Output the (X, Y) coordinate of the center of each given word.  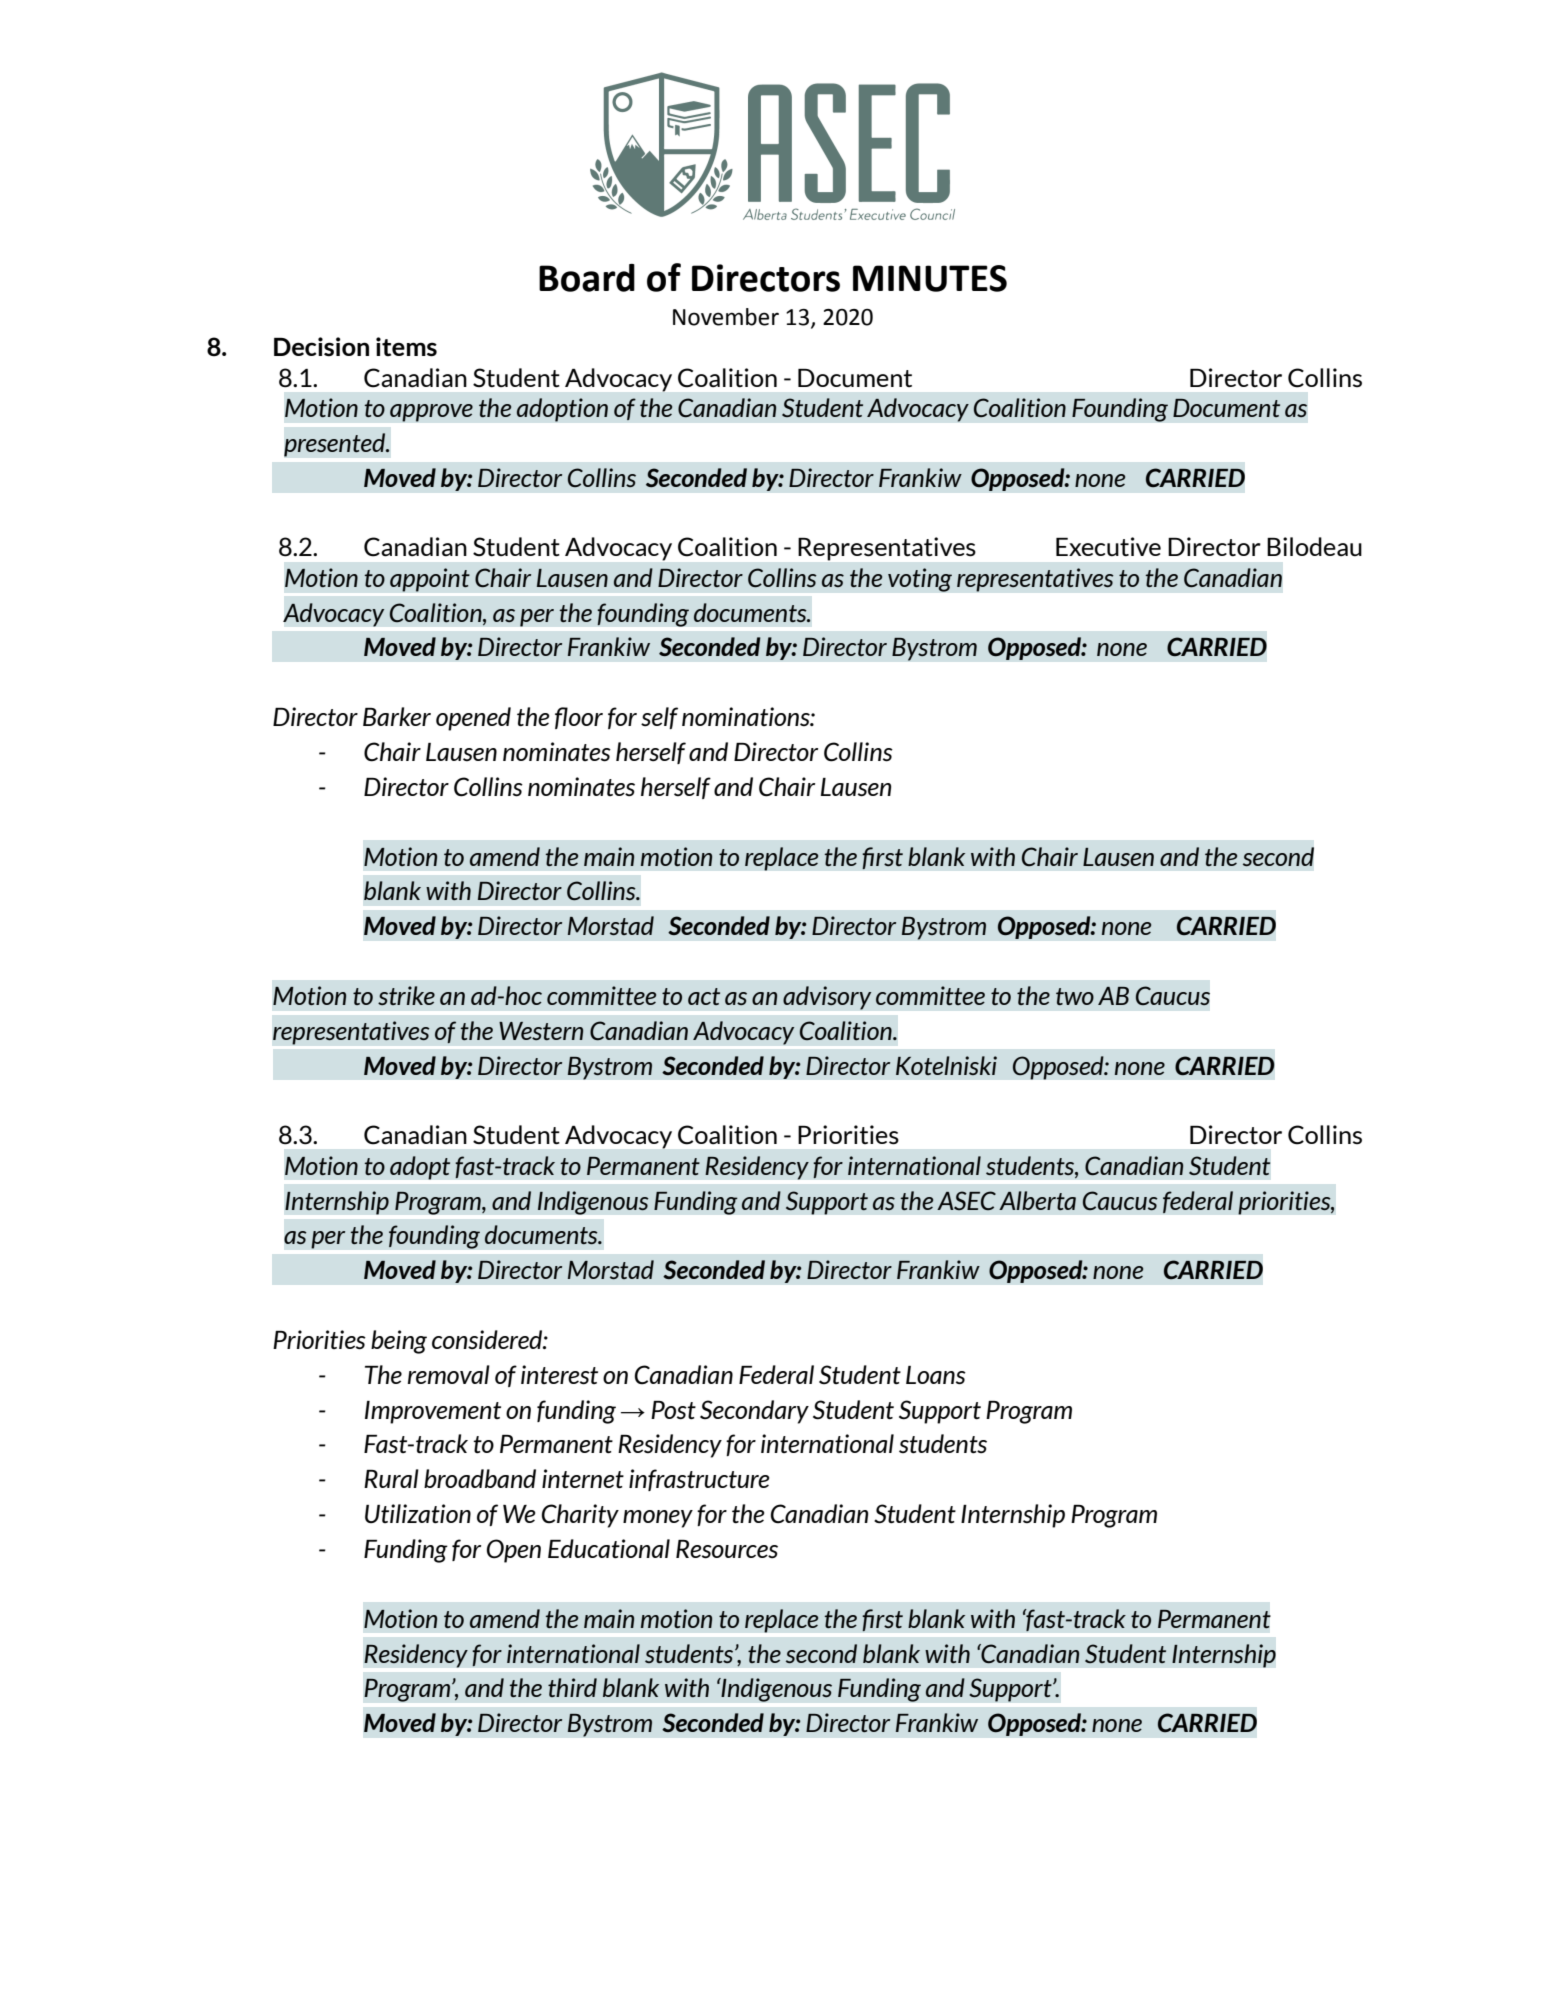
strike (406, 995)
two (1075, 996)
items (406, 347)
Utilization (418, 1514)
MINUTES (930, 278)
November (726, 317)
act (704, 996)
